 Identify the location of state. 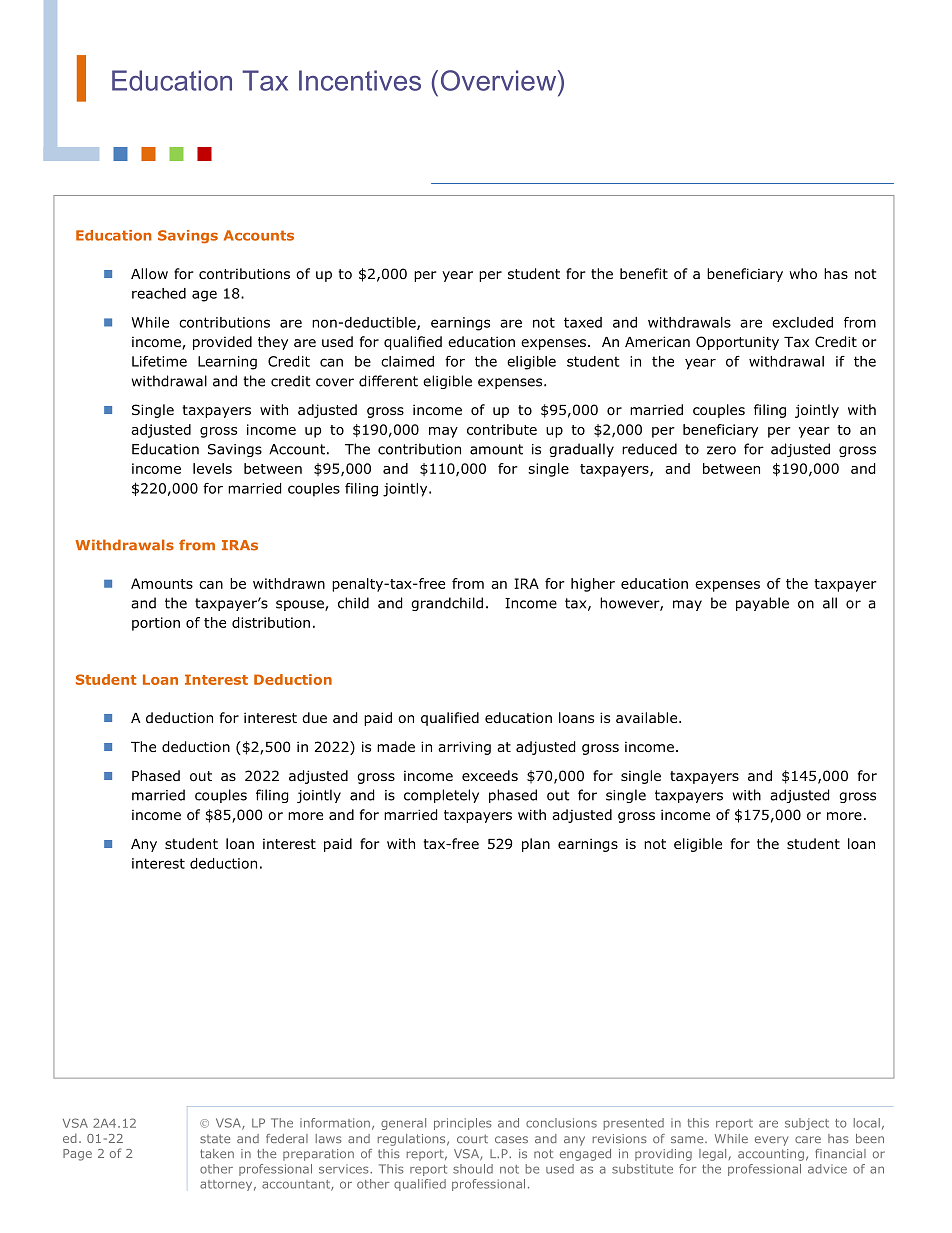
(215, 1139).
